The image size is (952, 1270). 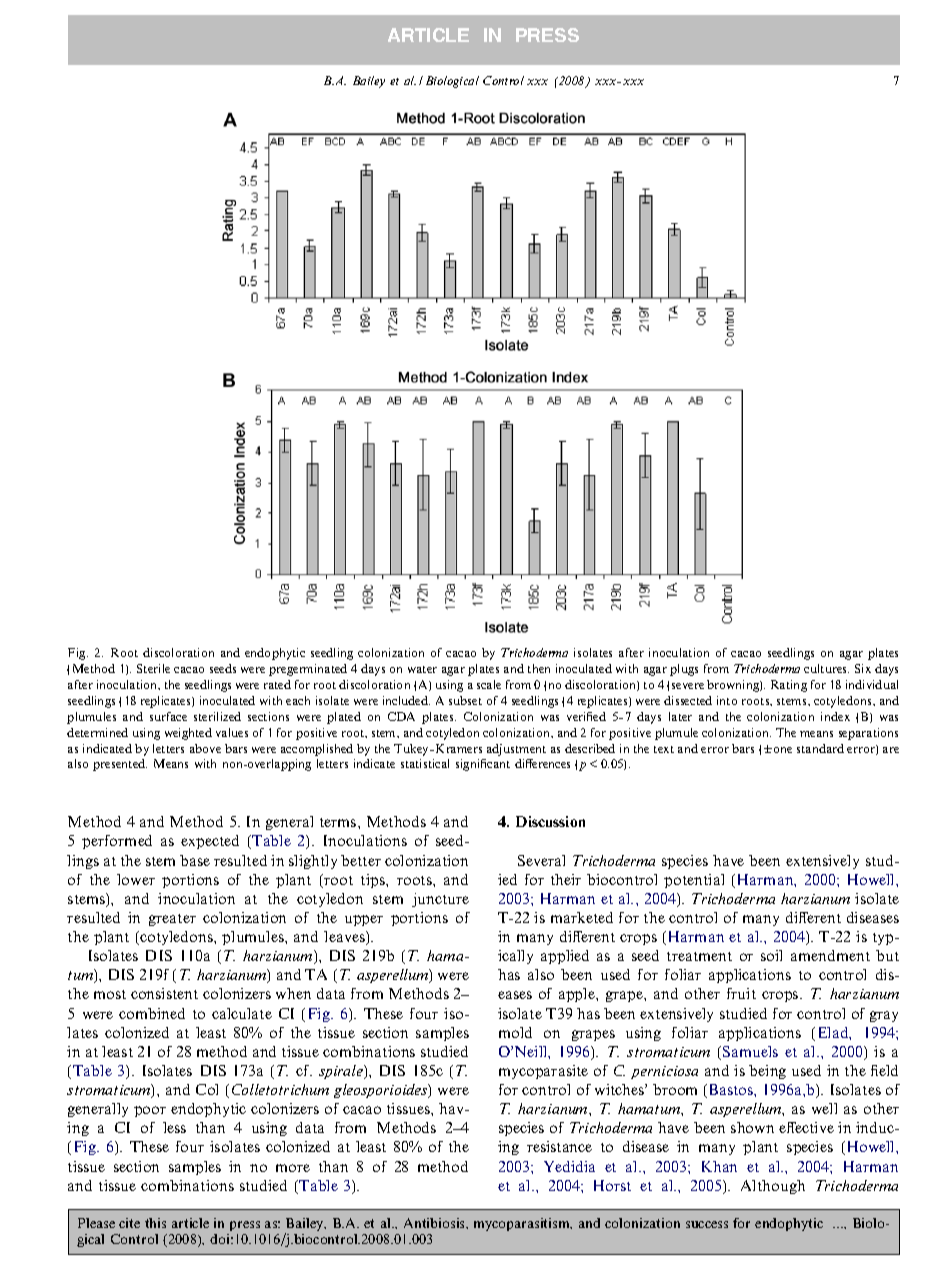 I want to click on Horst, so click(x=612, y=1185).
